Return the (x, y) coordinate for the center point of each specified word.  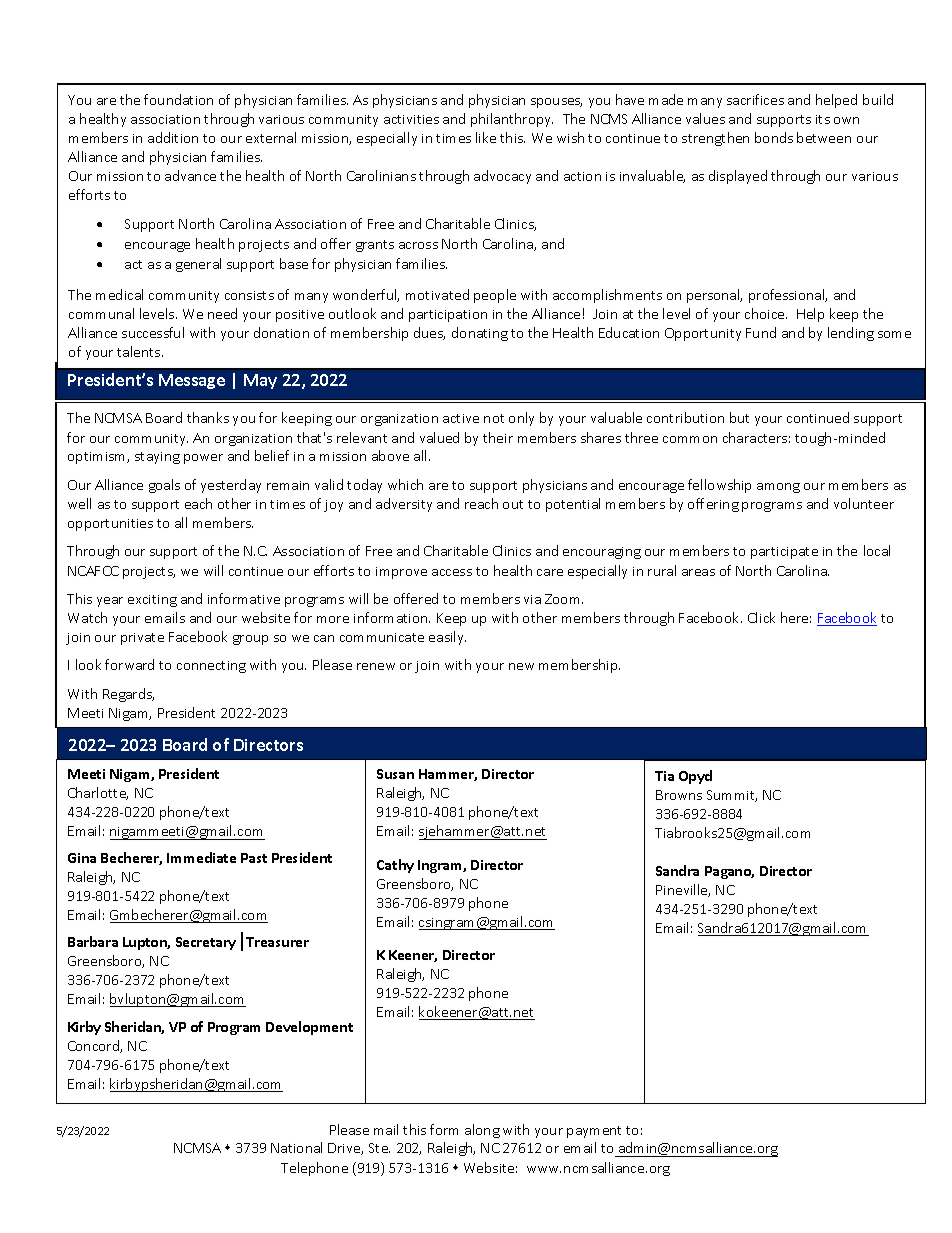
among (778, 488)
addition (173, 137)
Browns (679, 795)
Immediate (201, 857)
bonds (774, 137)
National (296, 1147)
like (486, 137)
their (498, 437)
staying (157, 458)
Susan (395, 774)
